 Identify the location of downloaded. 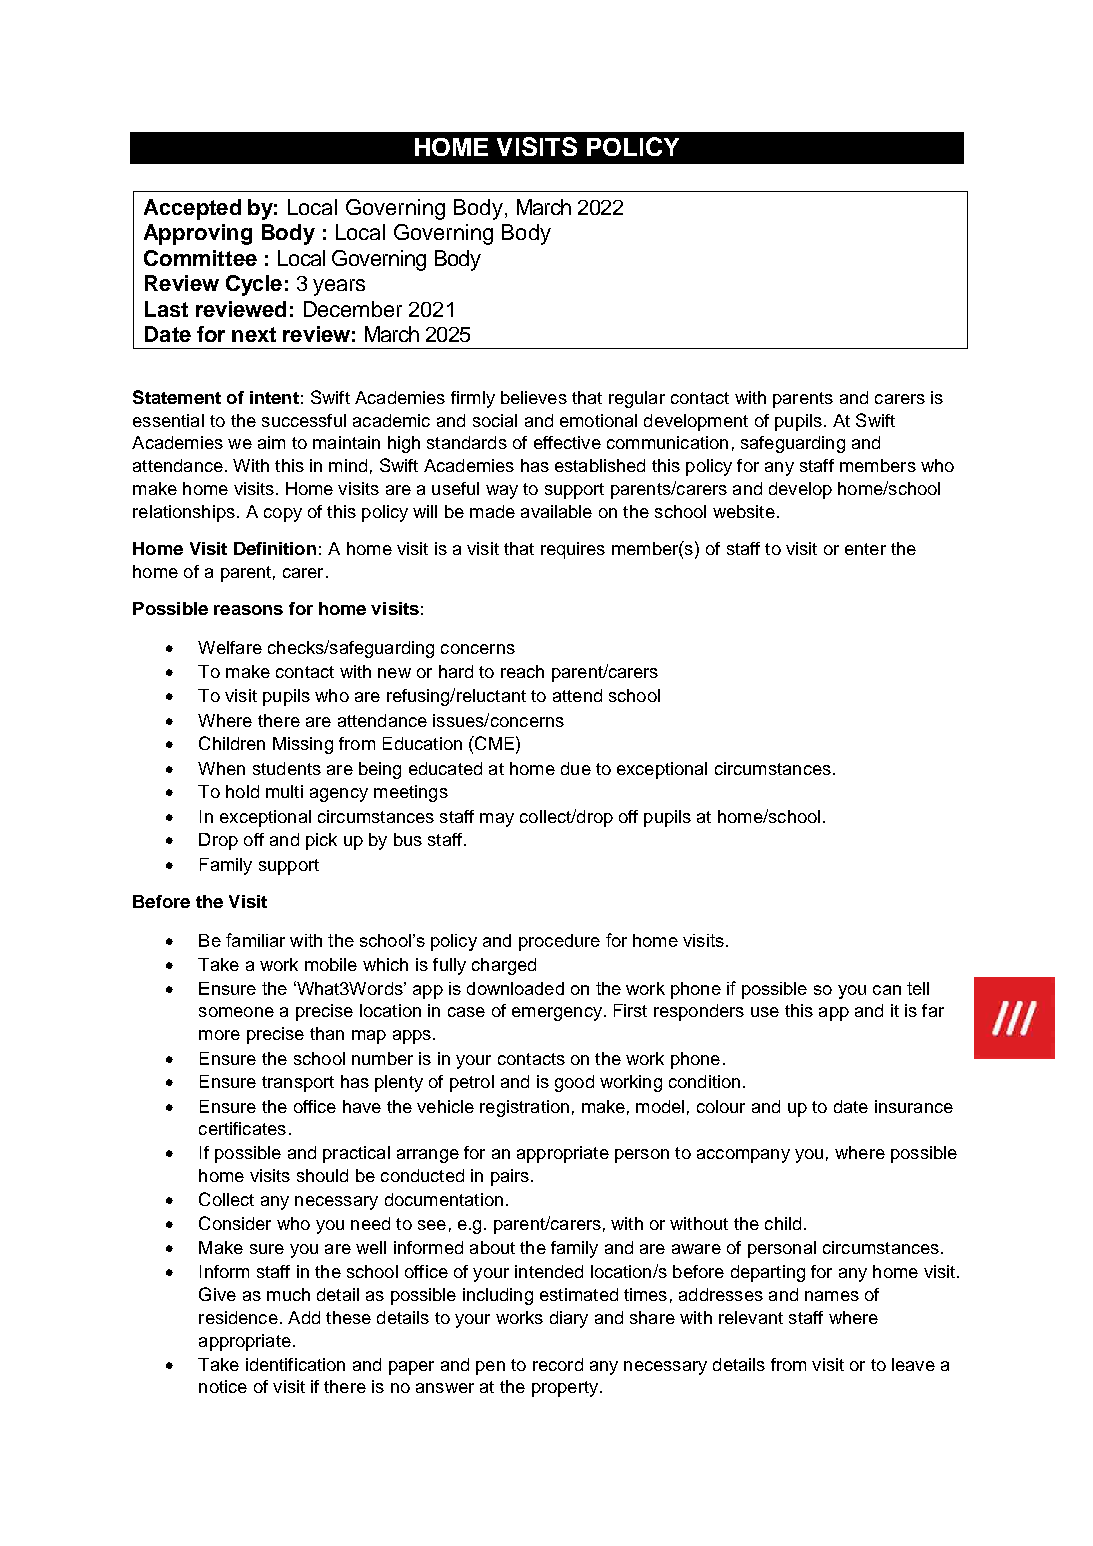
(515, 988).
